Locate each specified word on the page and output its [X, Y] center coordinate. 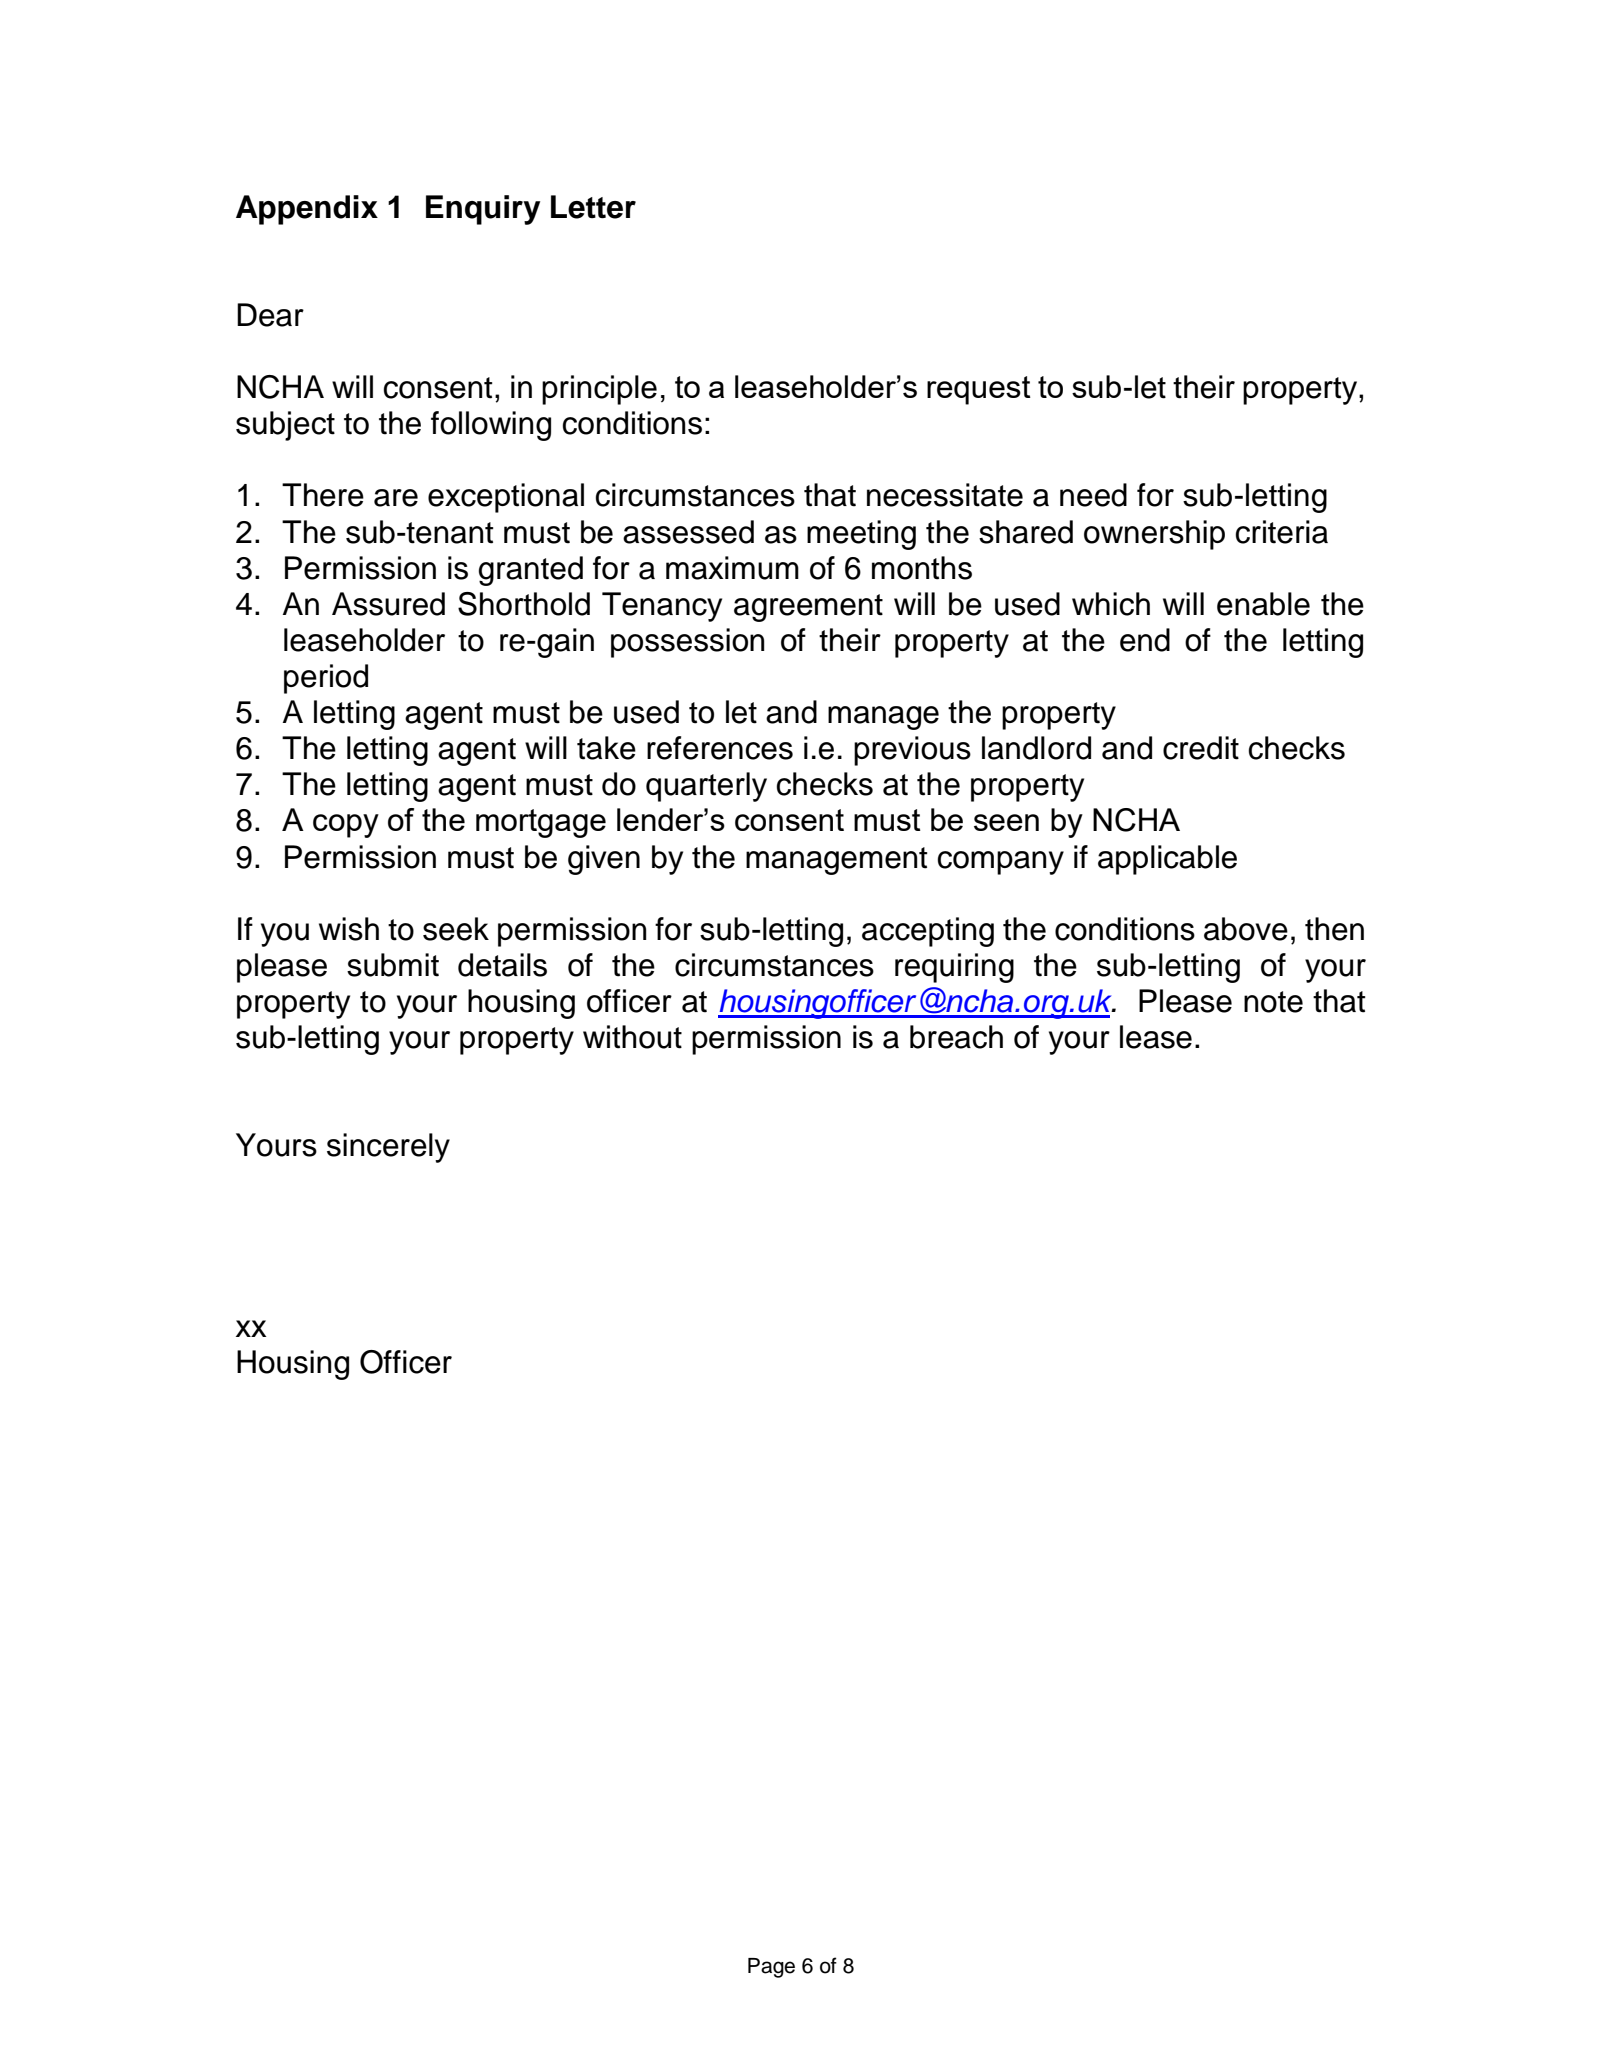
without [632, 1037]
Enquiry [483, 210]
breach [956, 1037]
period [326, 679]
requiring [954, 968]
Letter [593, 207]
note [1273, 1002]
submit [393, 965]
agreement [808, 608]
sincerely [388, 1148]
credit [1201, 748]
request [979, 390]
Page [771, 1968]
